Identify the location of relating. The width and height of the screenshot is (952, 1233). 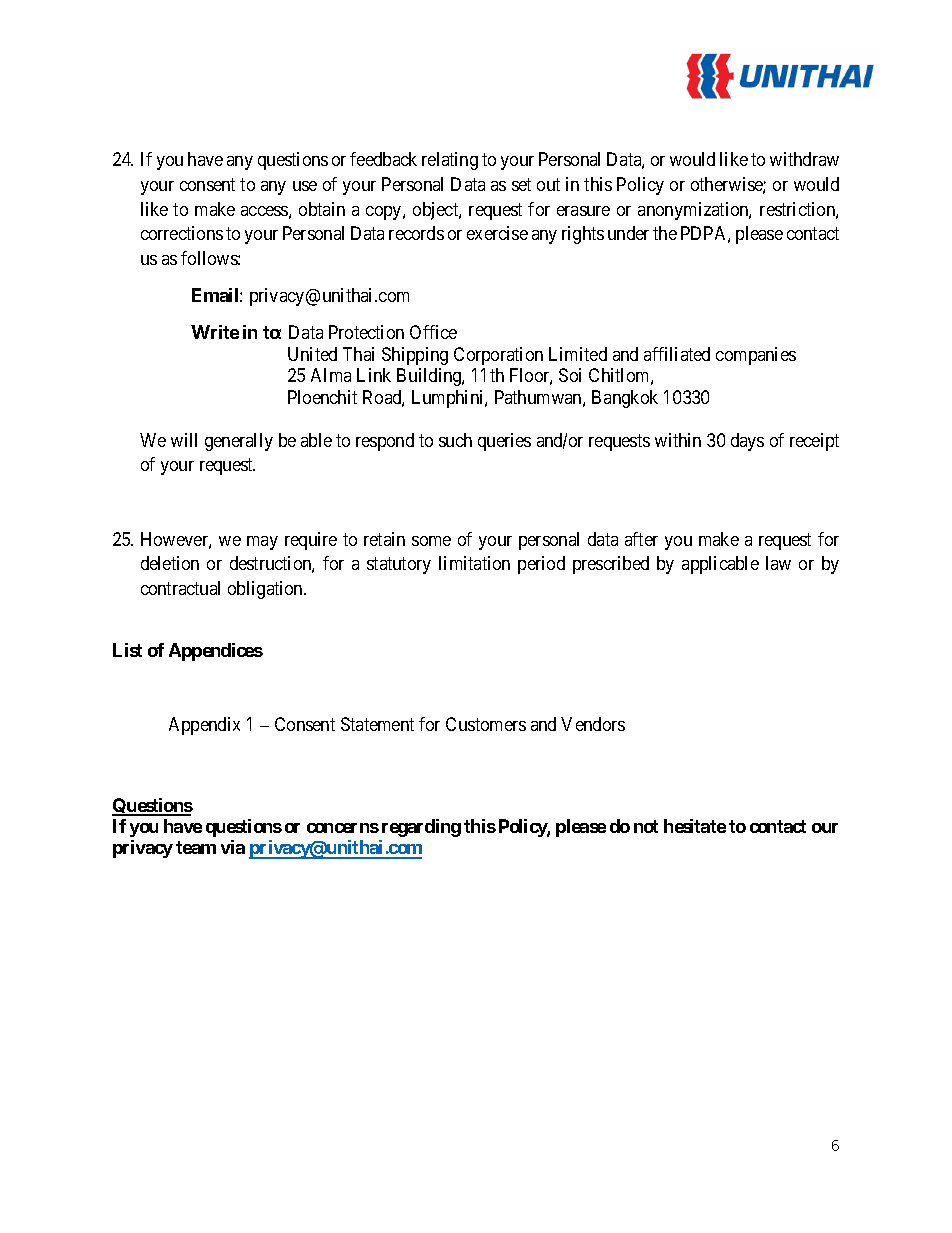
(450, 161).
